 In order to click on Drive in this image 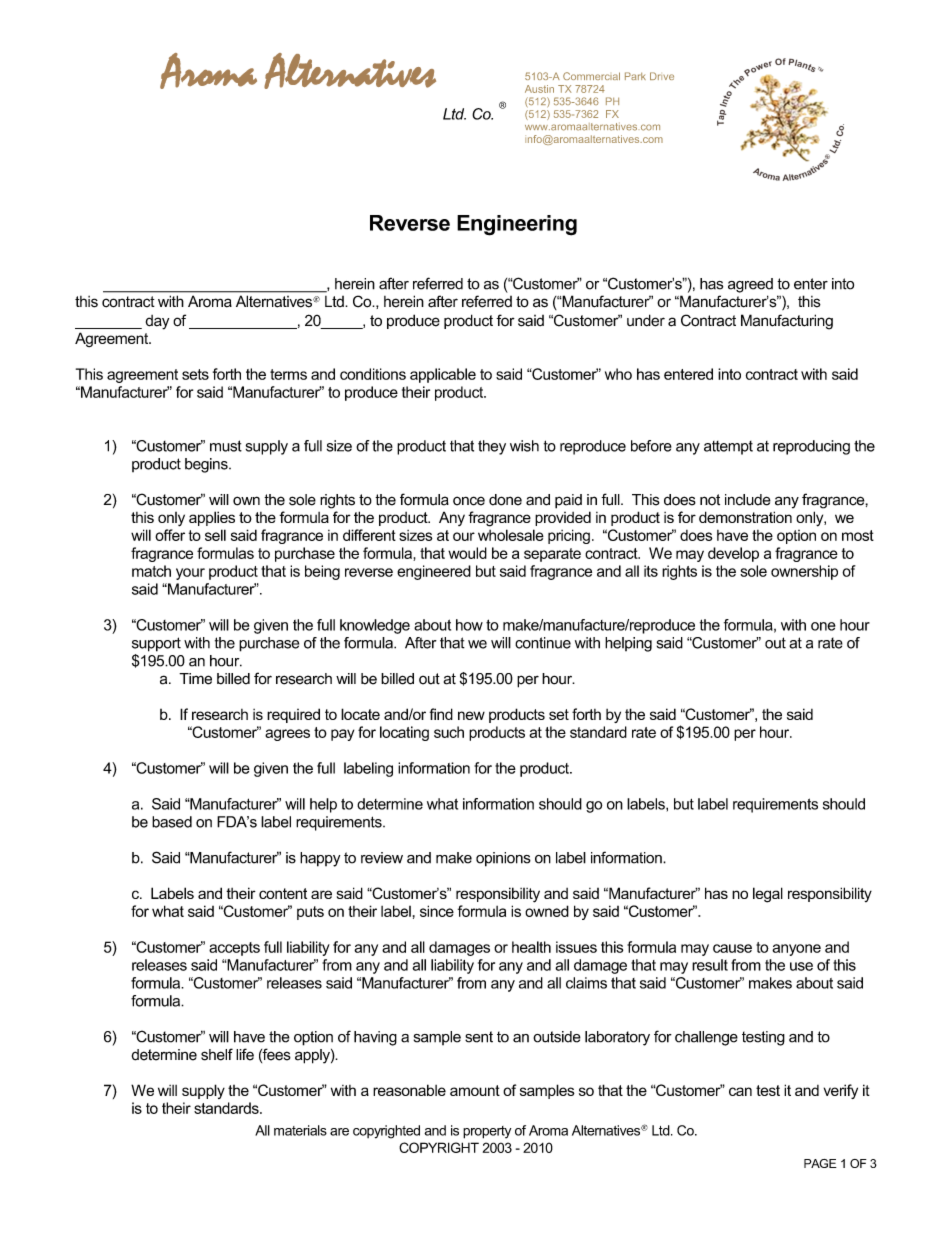, I will do `click(662, 76)`.
